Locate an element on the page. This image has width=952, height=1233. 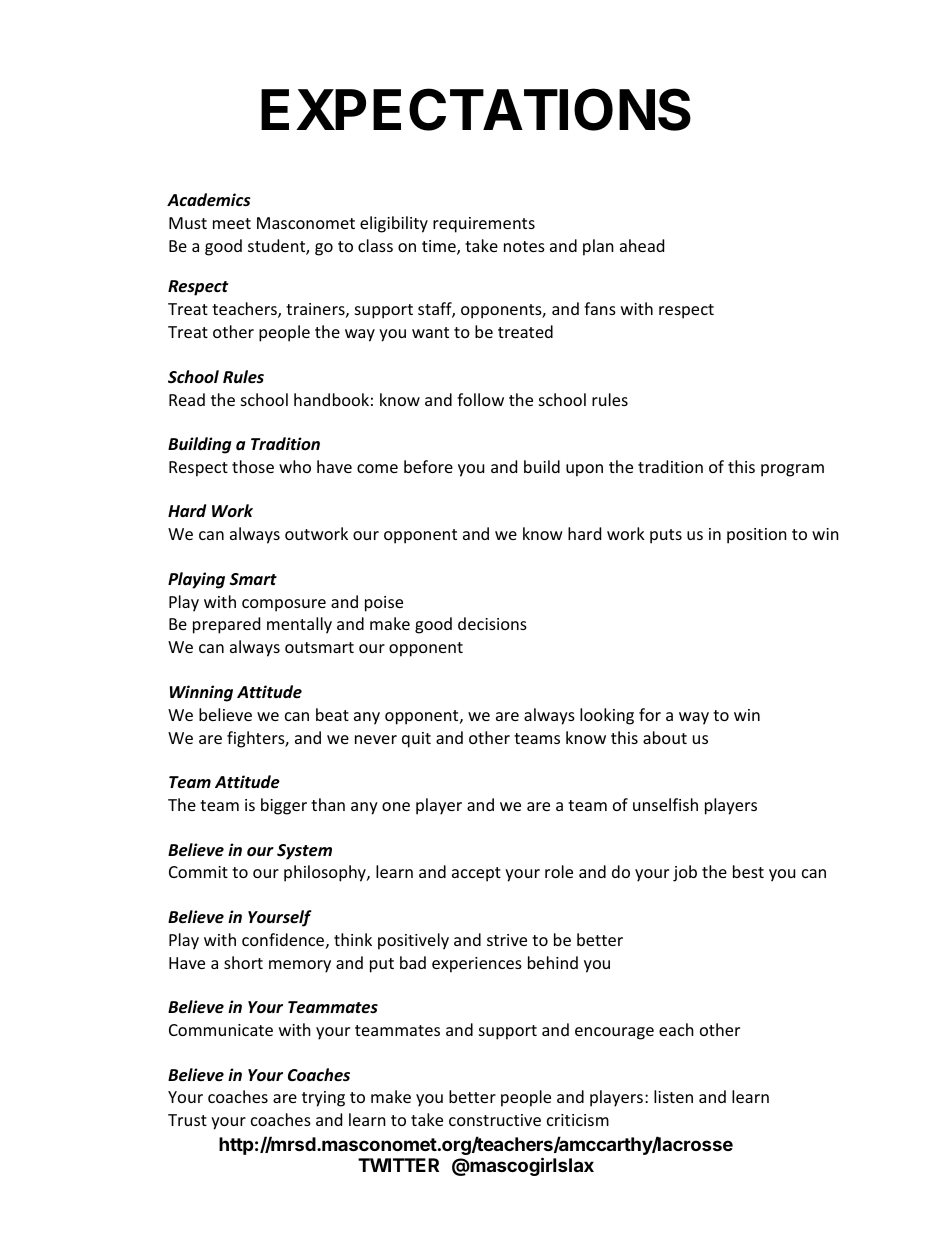
Academics is located at coordinates (209, 200).
